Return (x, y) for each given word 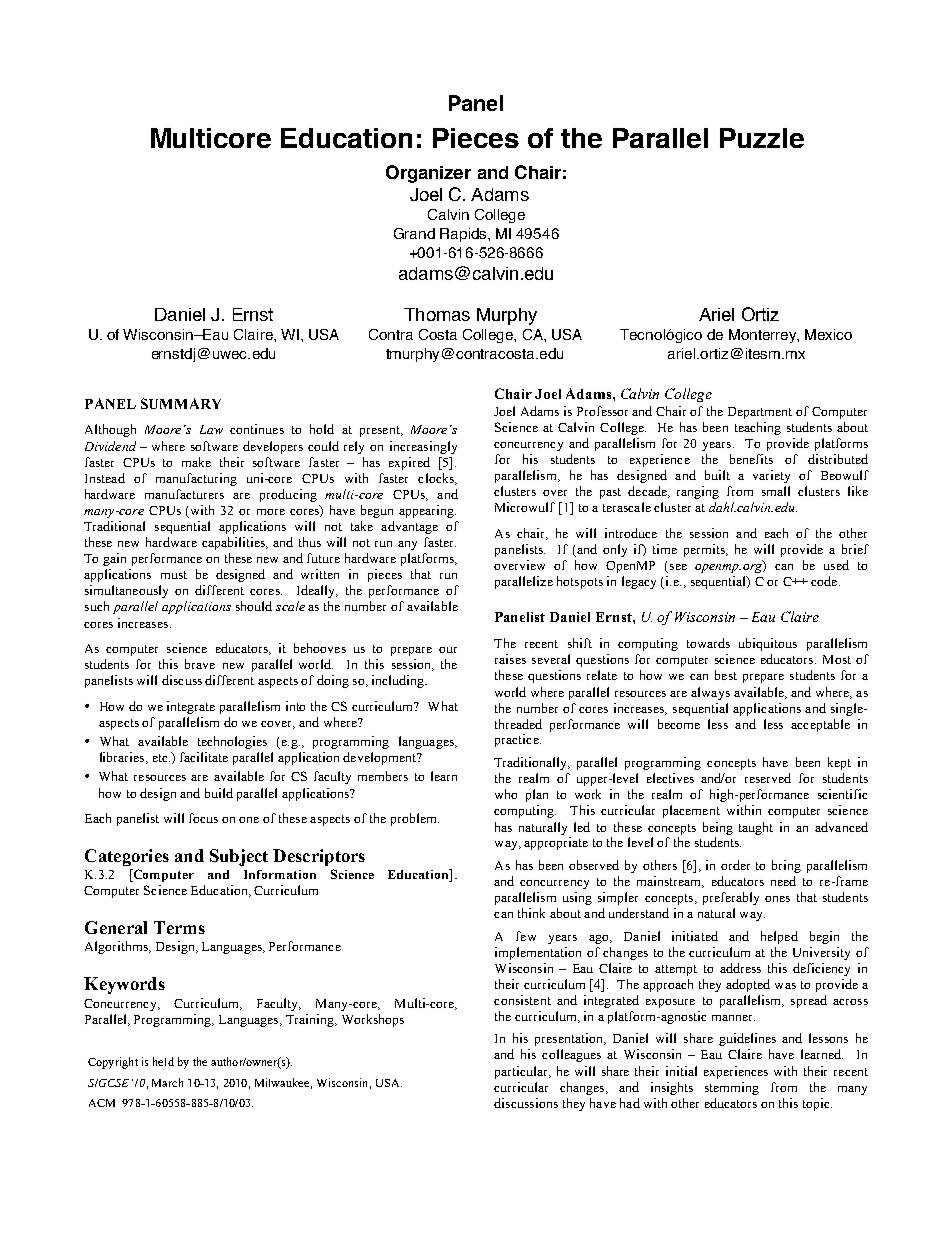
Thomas (437, 314)
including (399, 681)
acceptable (820, 725)
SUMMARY (181, 403)
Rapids (464, 235)
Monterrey (764, 336)
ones (777, 899)
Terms (179, 927)
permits (706, 550)
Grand (414, 233)
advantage (409, 527)
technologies (232, 742)
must (174, 575)
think (531, 913)
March (167, 1082)
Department (760, 413)
